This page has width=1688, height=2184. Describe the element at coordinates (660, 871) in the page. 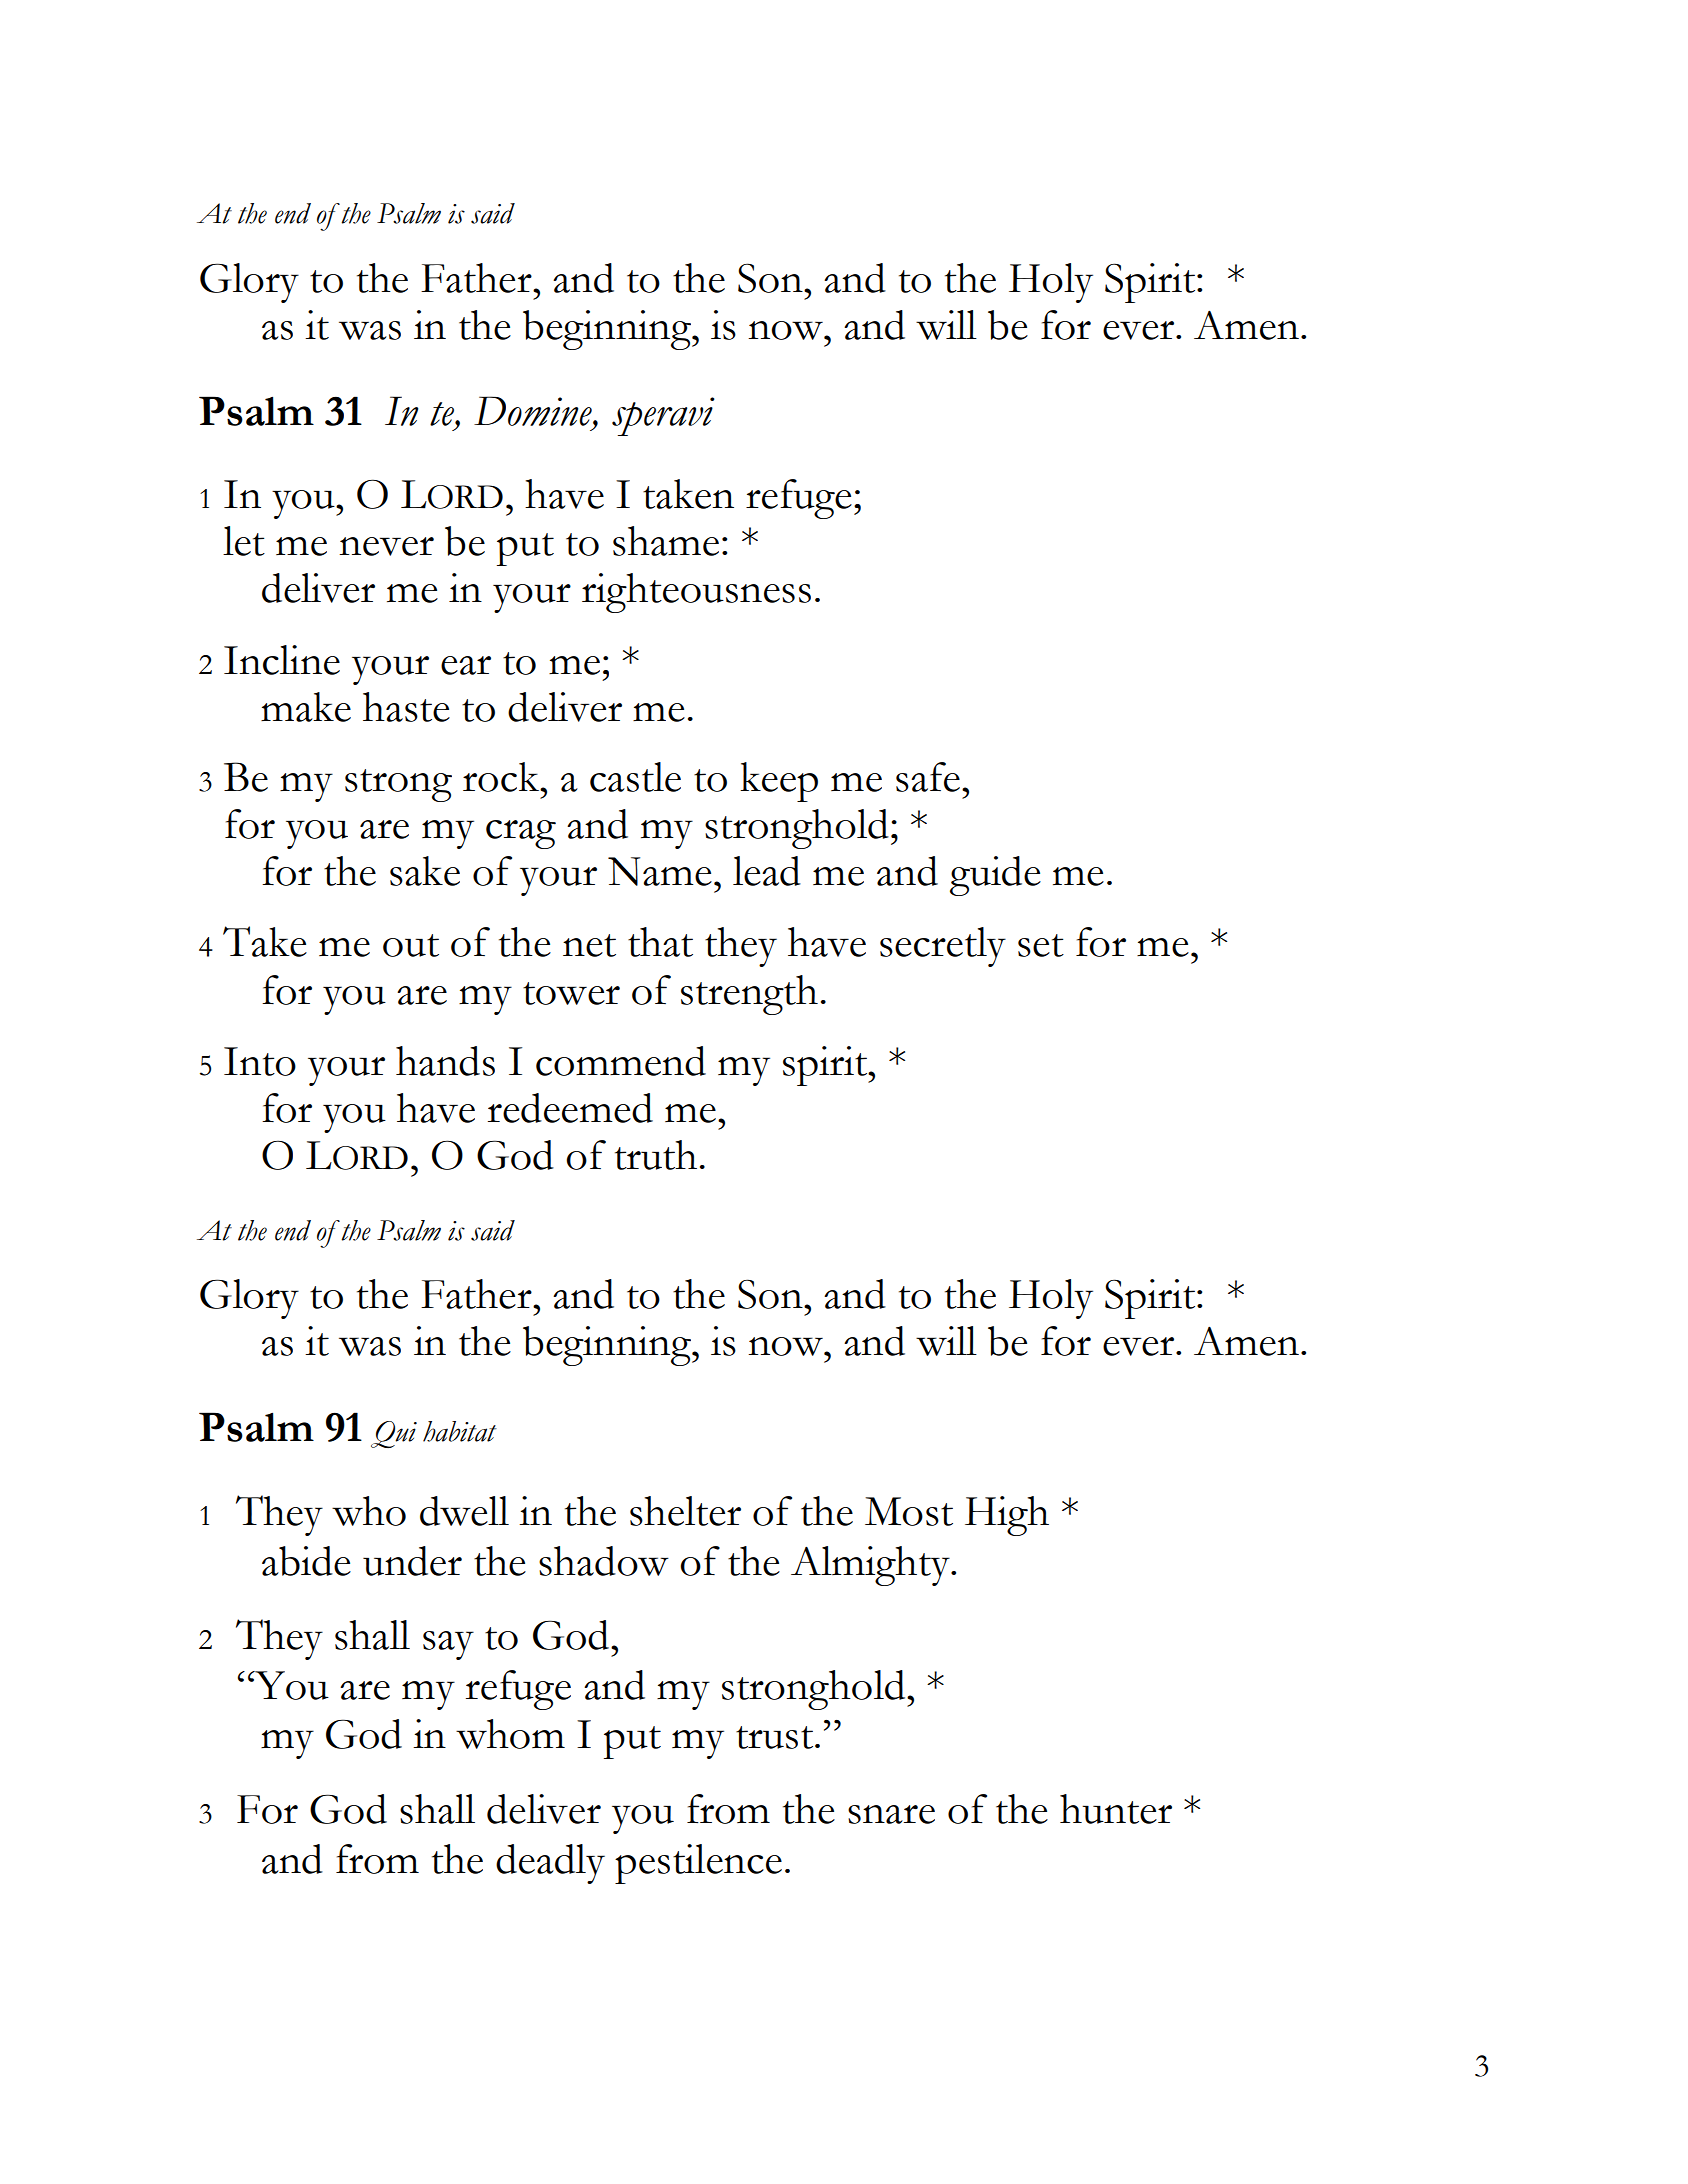

I see `Name` at that location.
